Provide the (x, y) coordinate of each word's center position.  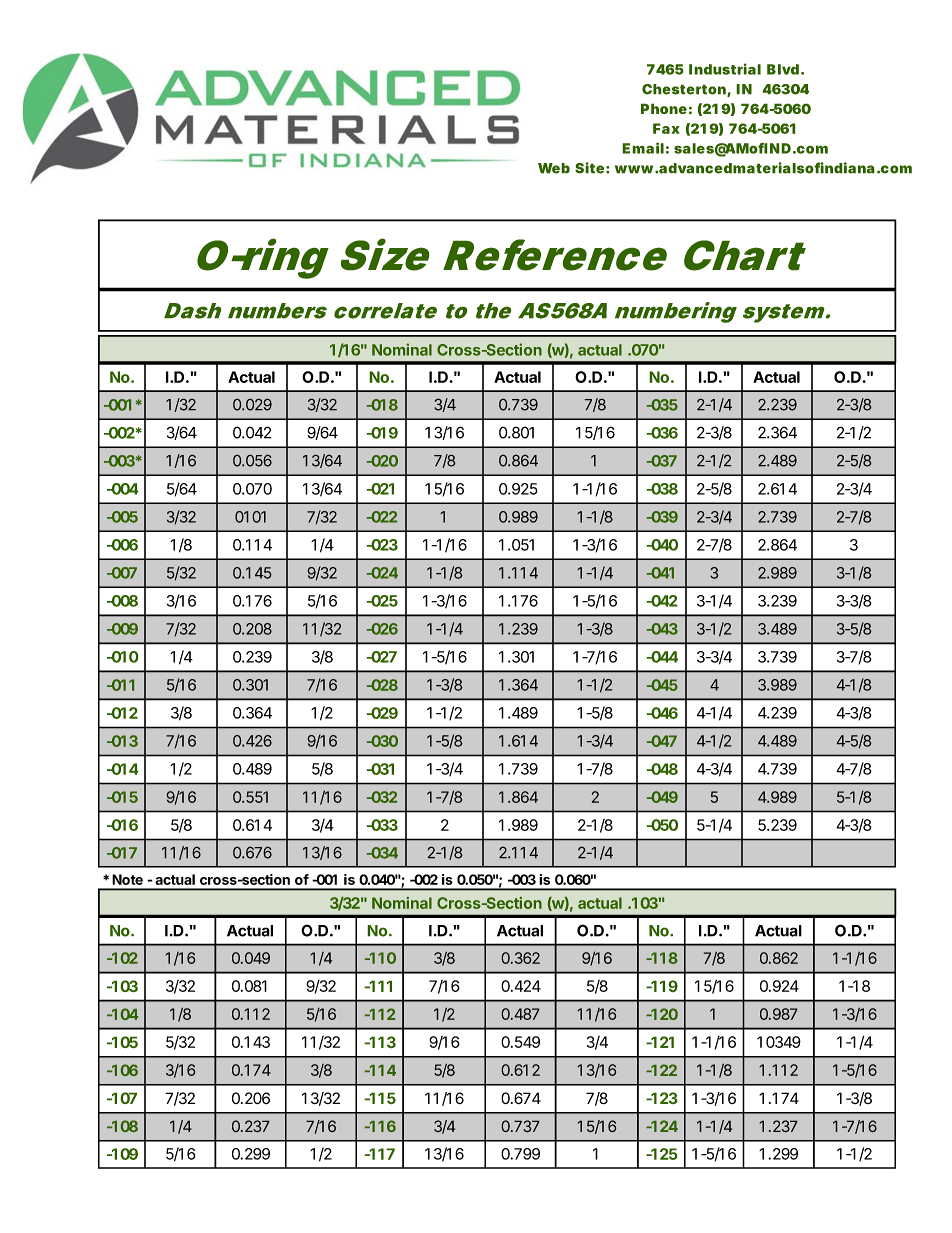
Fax (666, 128)
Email (643, 148)
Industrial (725, 69)
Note (127, 879)
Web (554, 168)
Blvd (784, 69)
